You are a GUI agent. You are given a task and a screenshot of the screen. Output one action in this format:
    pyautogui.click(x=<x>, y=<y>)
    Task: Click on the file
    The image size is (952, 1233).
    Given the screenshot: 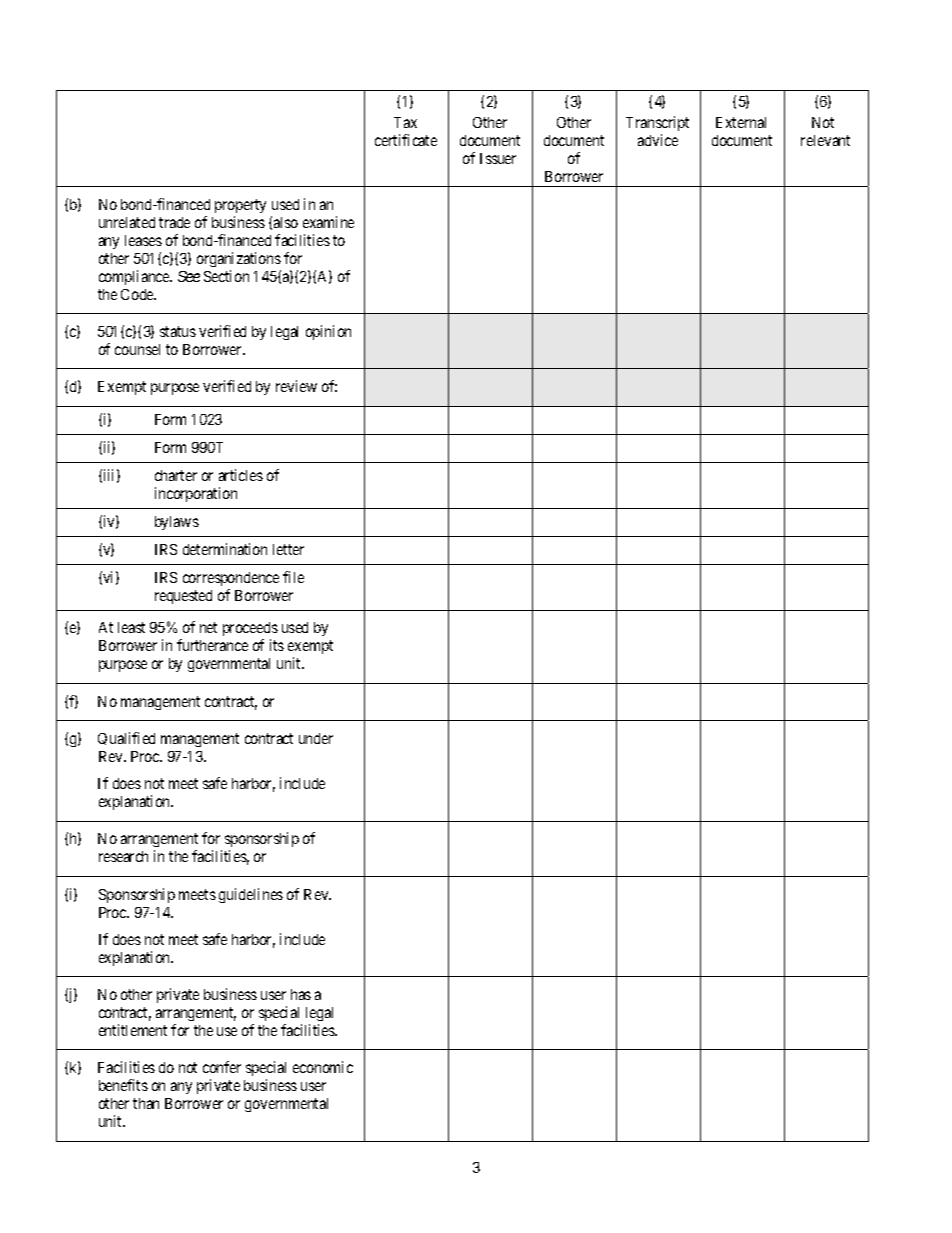 What is the action you would take?
    pyautogui.click(x=293, y=577)
